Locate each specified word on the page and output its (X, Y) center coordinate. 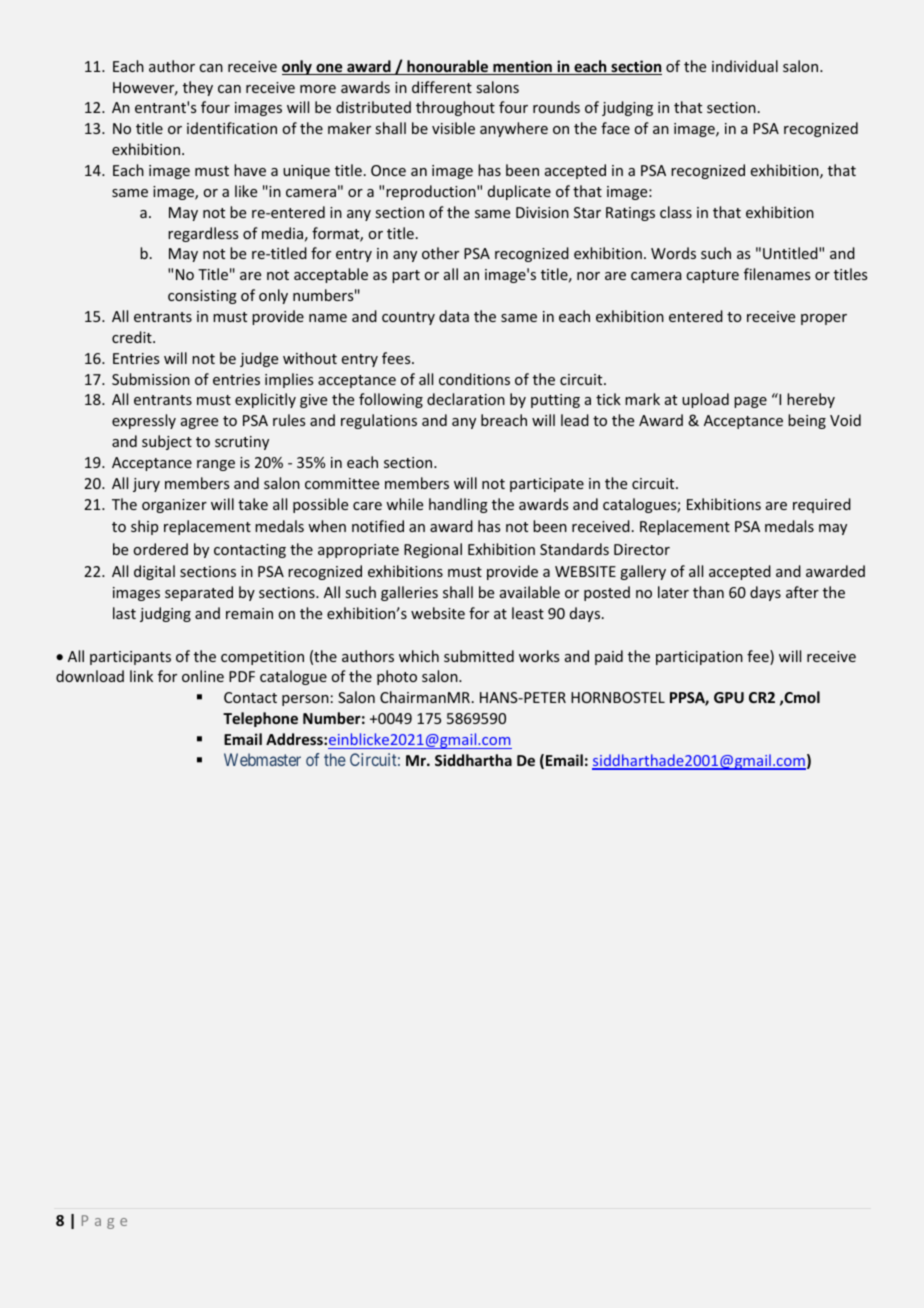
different (442, 87)
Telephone (260, 719)
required (822, 505)
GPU (729, 697)
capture (712, 276)
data (454, 316)
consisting (202, 297)
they (198, 88)
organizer (174, 506)
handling (458, 505)
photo (397, 677)
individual (745, 66)
